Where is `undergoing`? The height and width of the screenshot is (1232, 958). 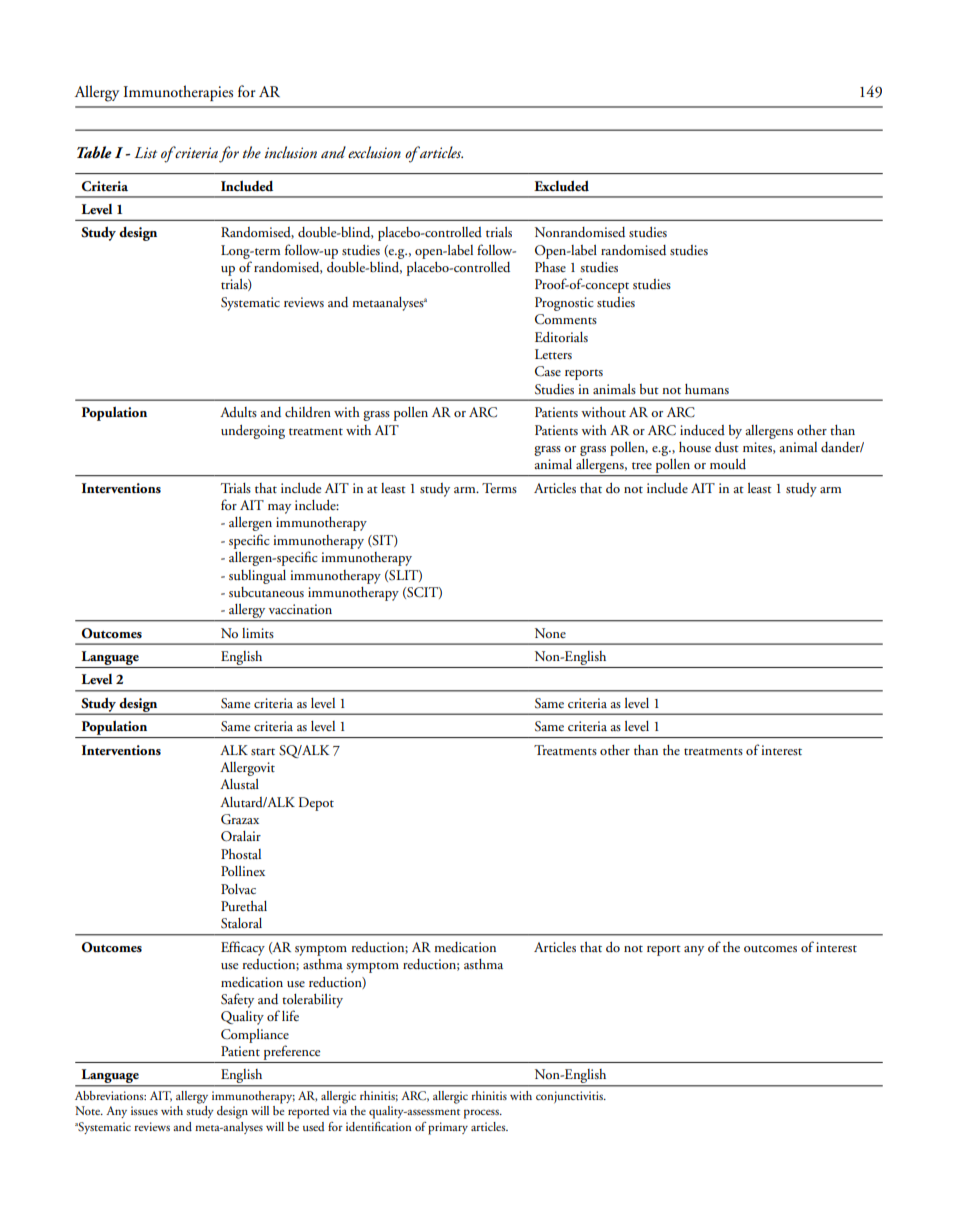
undergoing is located at coordinates (253, 432).
